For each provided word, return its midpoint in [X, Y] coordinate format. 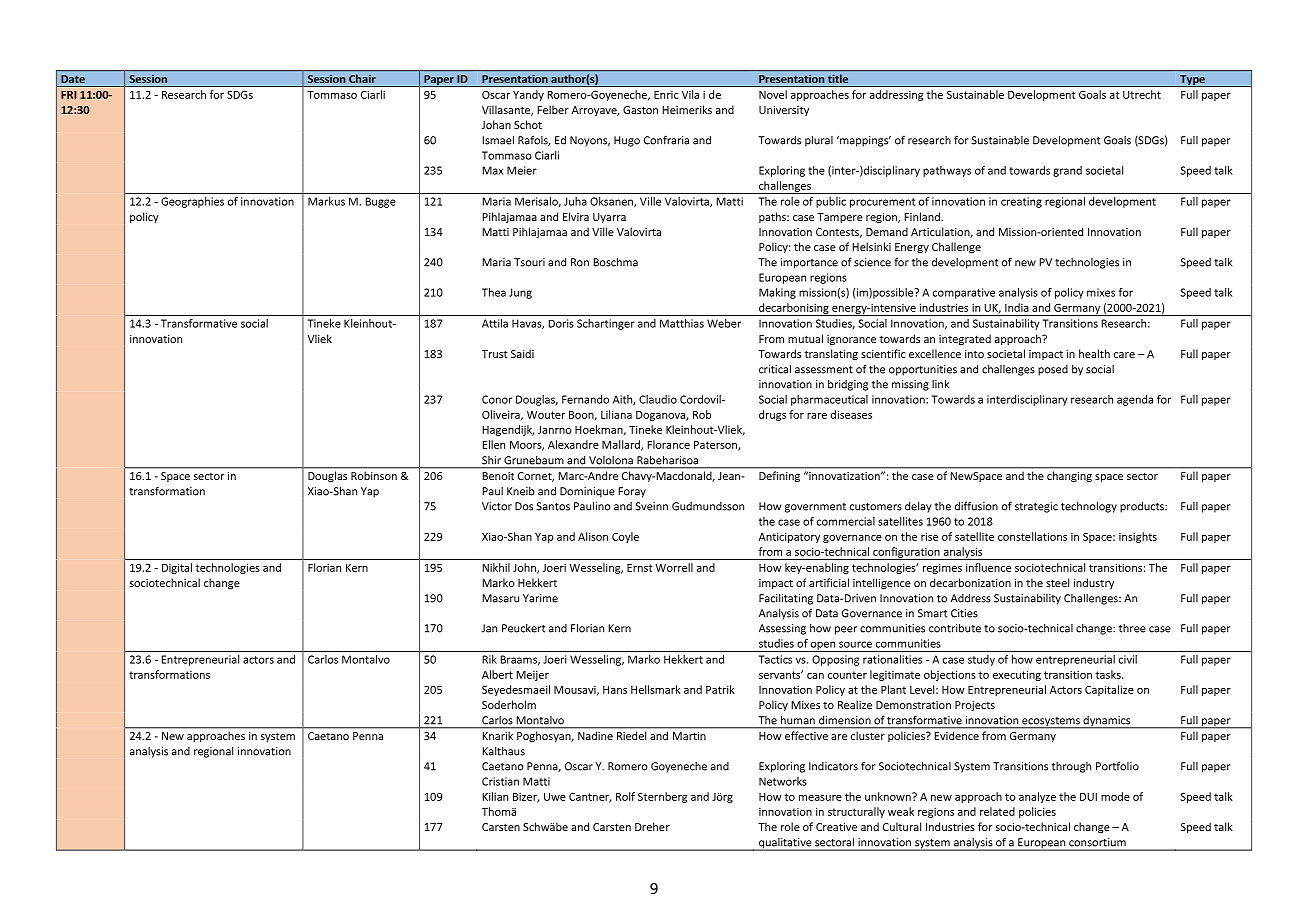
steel [1057, 582]
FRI [68, 95]
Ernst [639, 568]
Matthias [682, 323]
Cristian [500, 781]
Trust [495, 354]
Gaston [640, 110]
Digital [177, 568]
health [1094, 353]
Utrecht [1142, 94]
